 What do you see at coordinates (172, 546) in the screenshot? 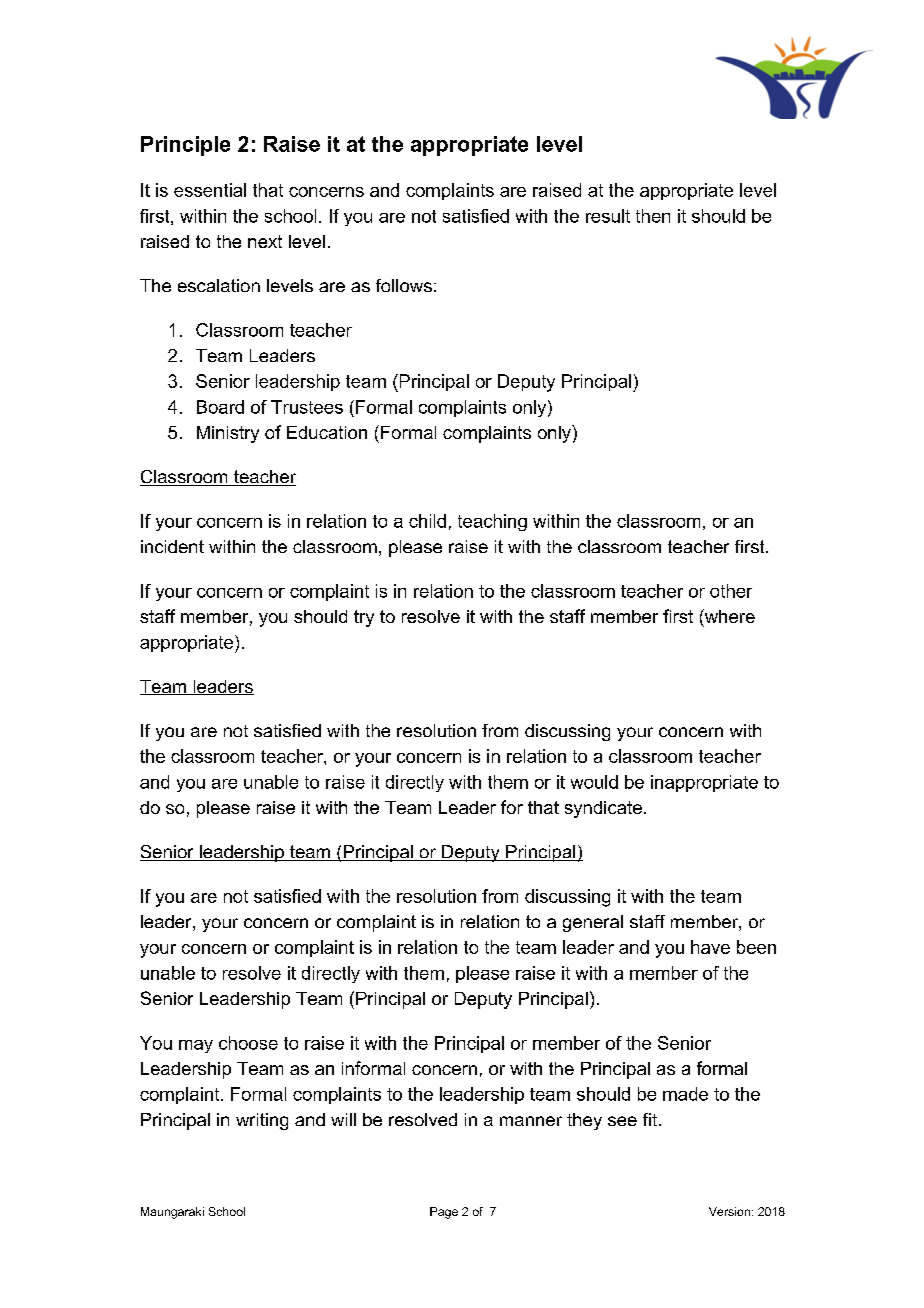
I see `incident` at bounding box center [172, 546].
